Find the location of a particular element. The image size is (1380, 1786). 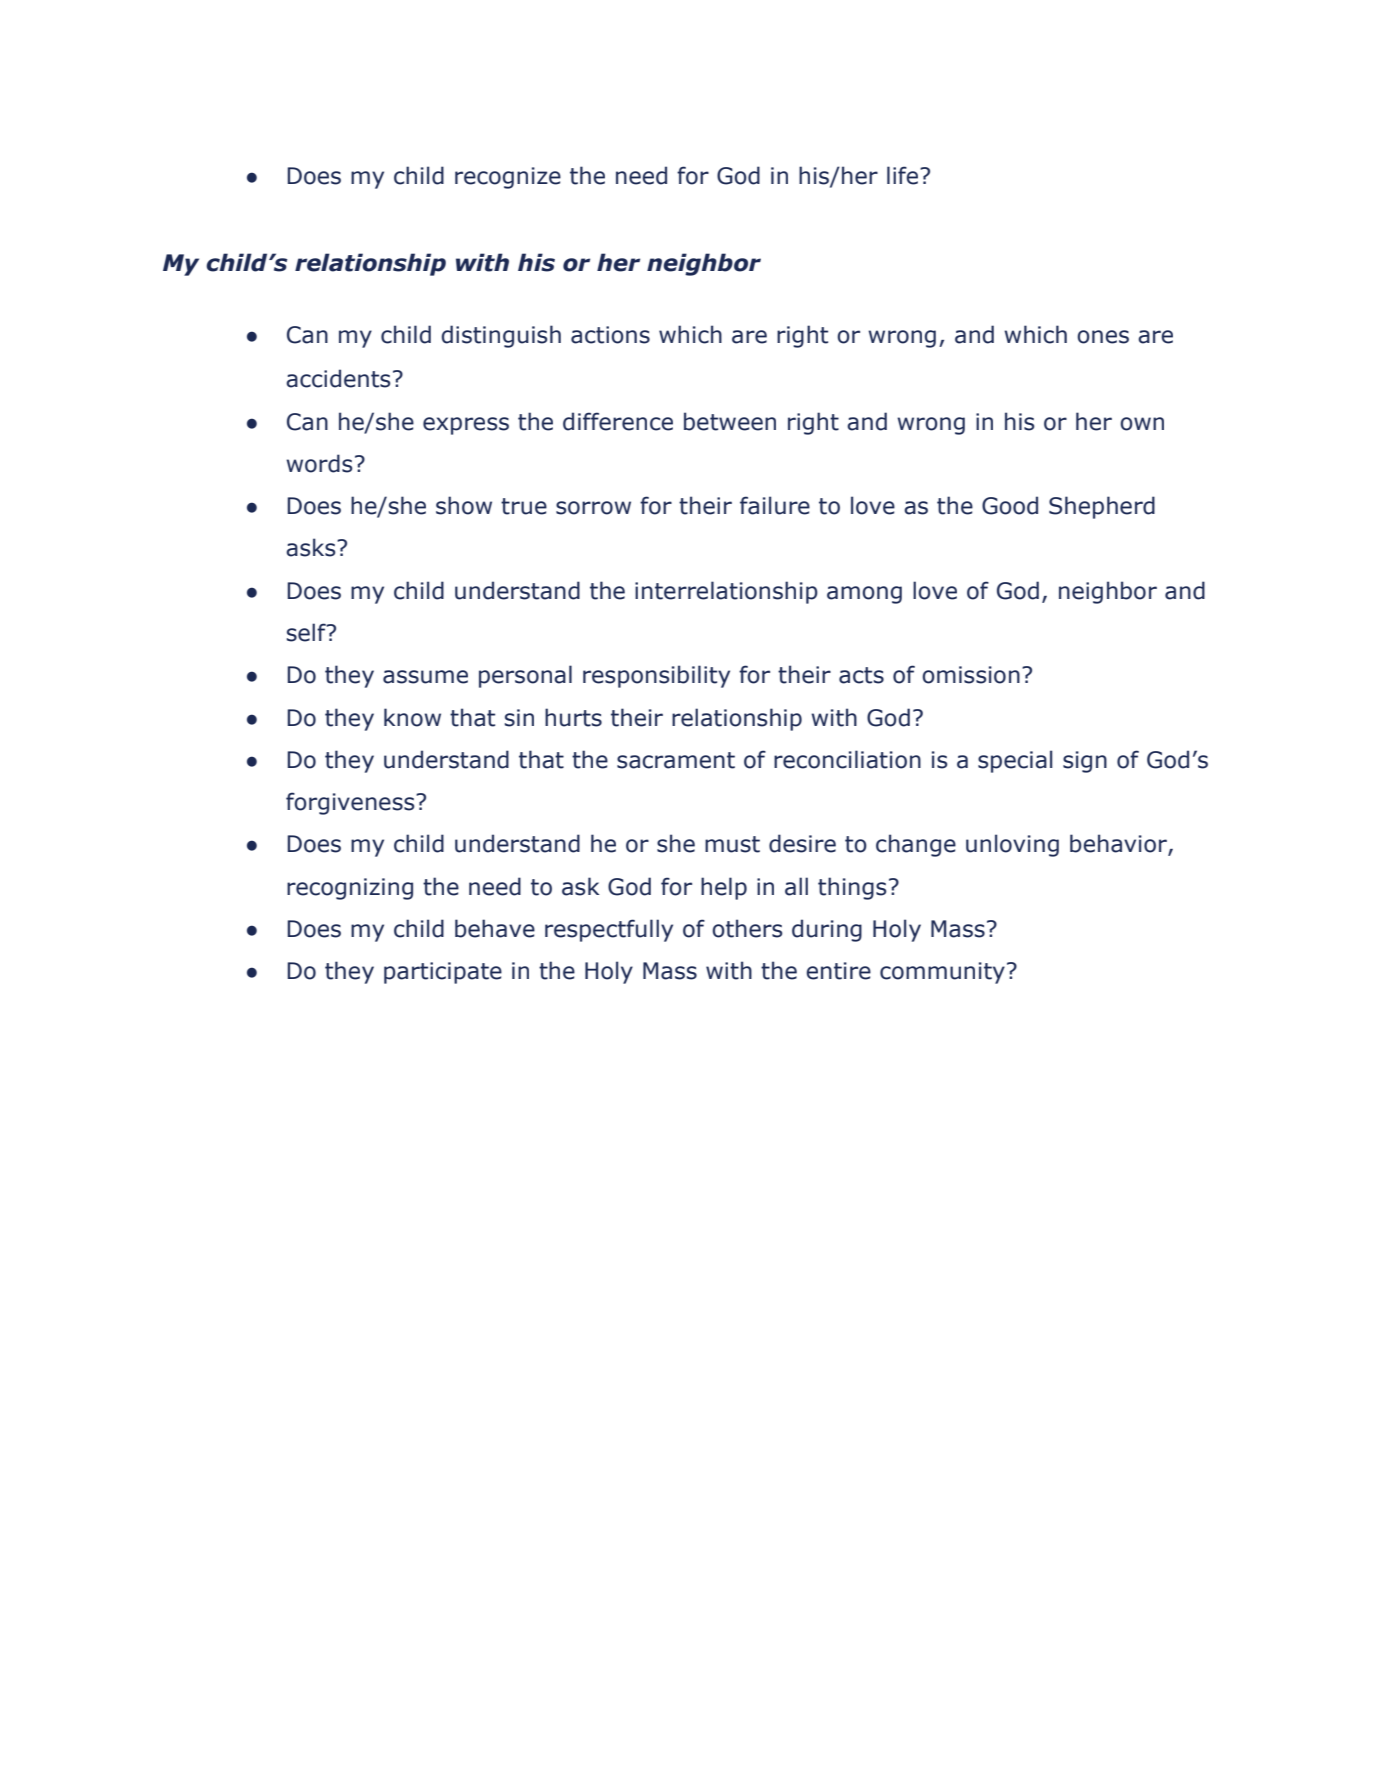

life is located at coordinates (904, 175).
